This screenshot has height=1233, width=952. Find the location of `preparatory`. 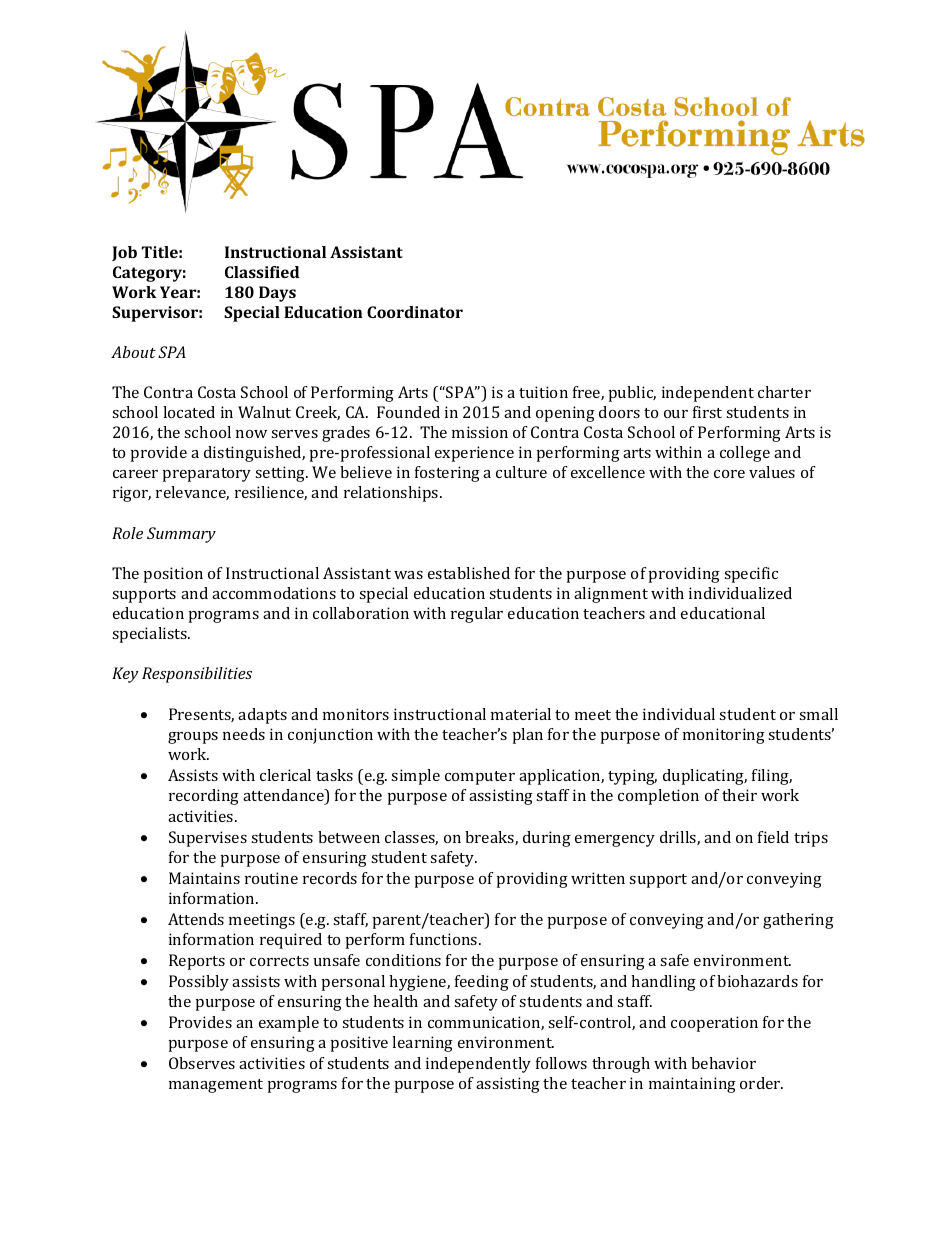

preparatory is located at coordinates (207, 475).
